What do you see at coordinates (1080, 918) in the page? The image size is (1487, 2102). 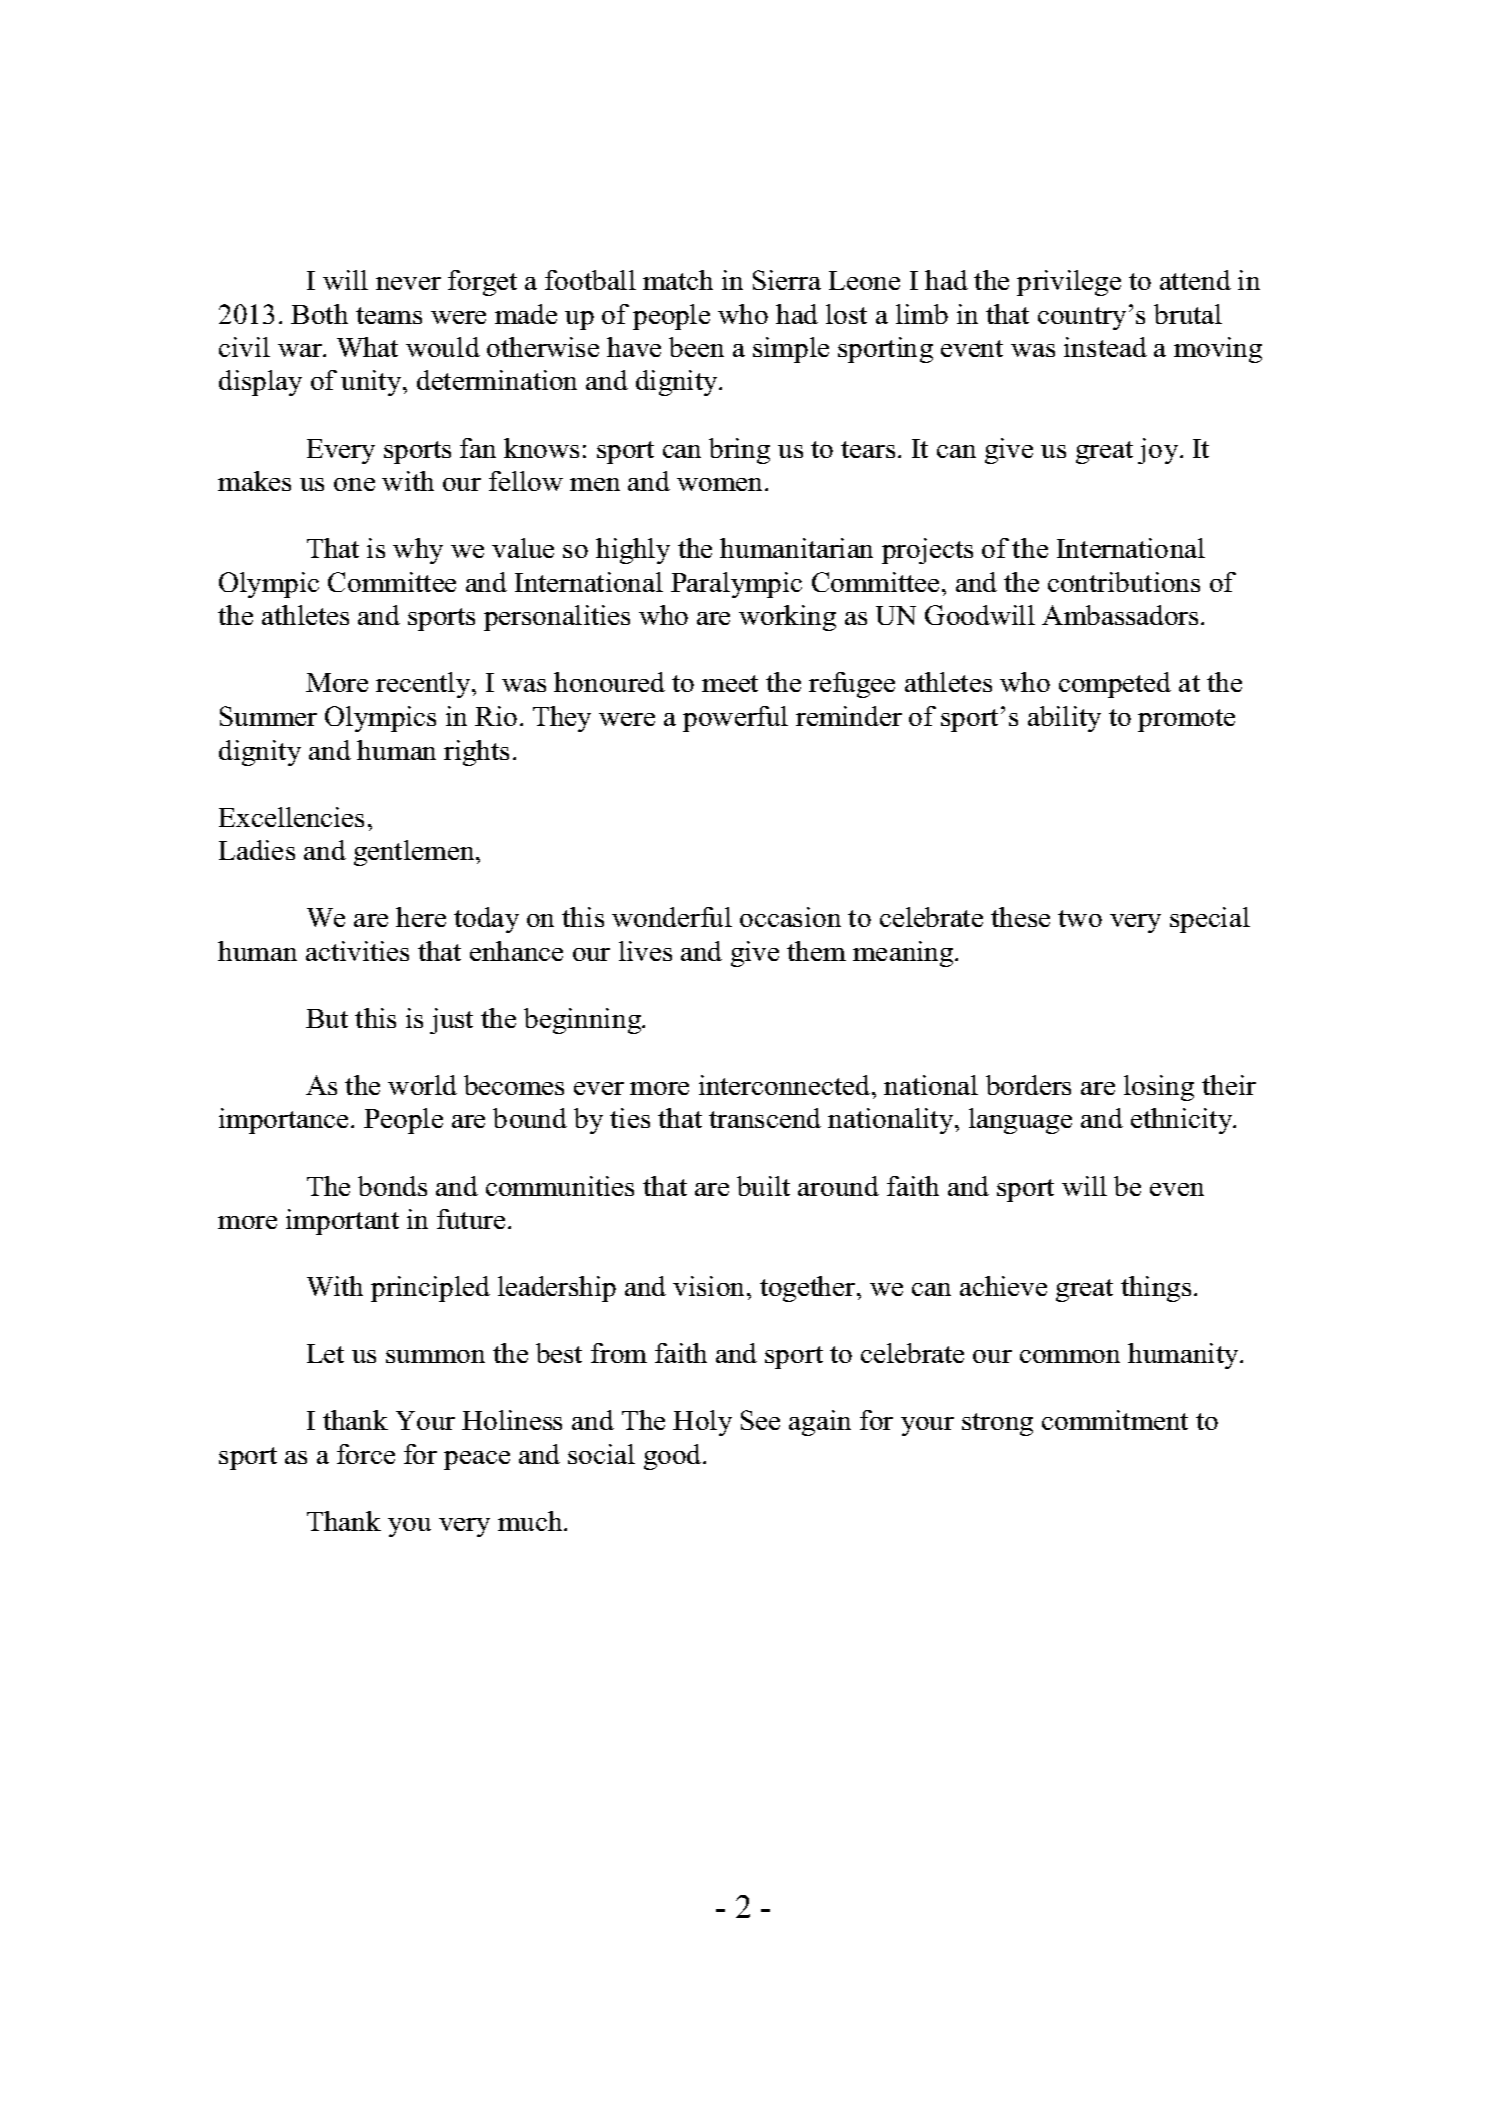 I see `two` at bounding box center [1080, 918].
